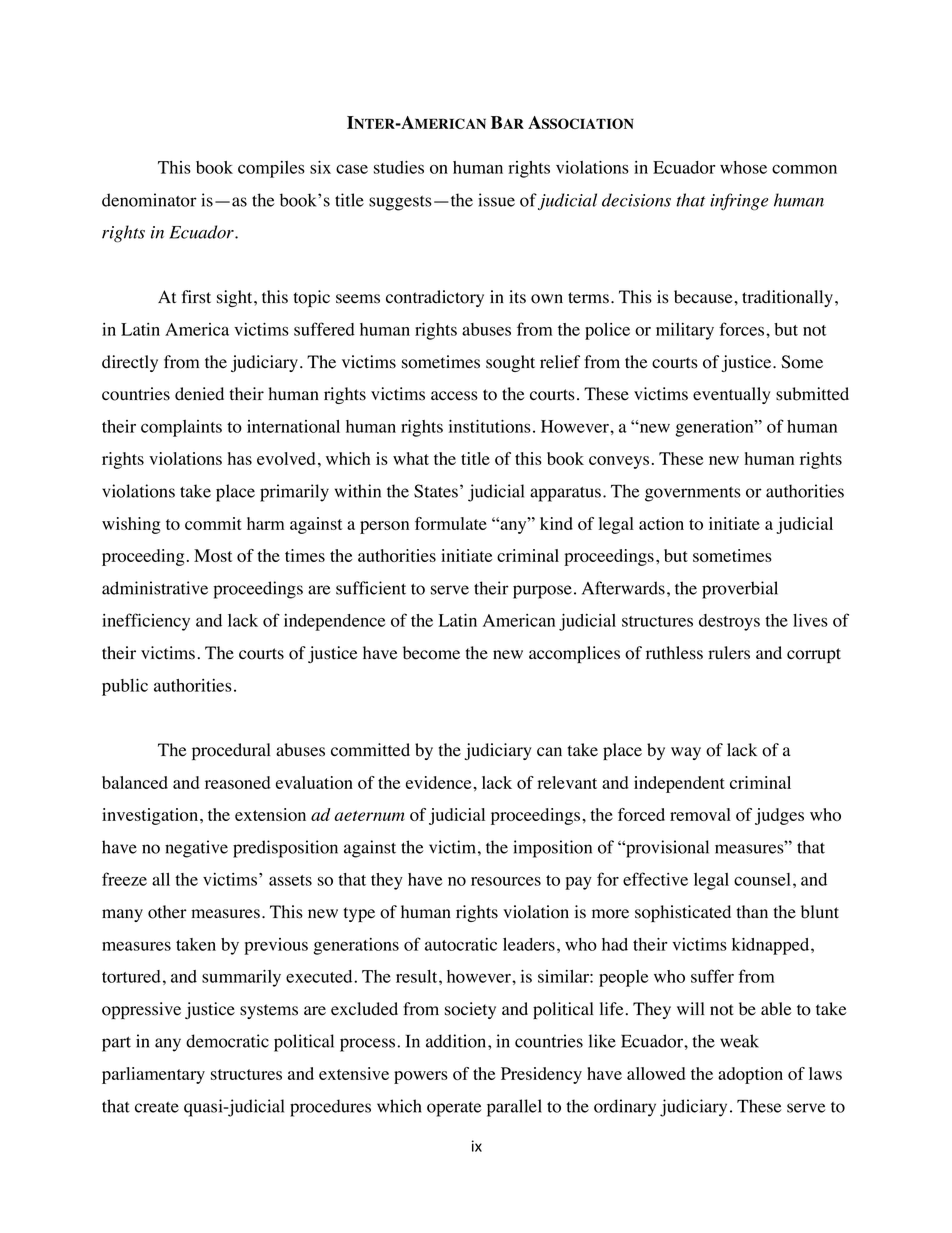  I want to click on denominator, so click(149, 200).
